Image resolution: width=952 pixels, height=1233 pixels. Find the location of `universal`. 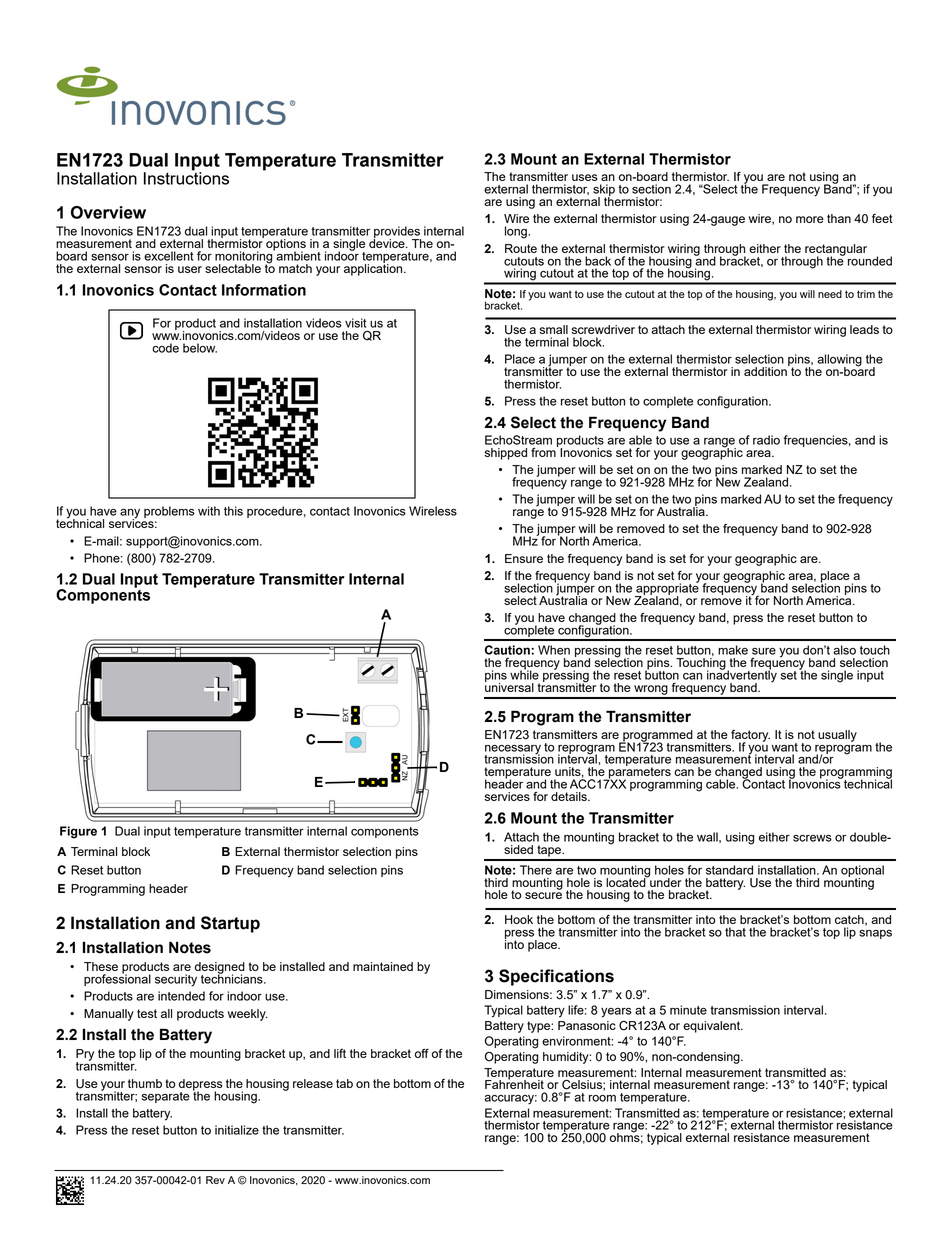

universal is located at coordinates (509, 686).
